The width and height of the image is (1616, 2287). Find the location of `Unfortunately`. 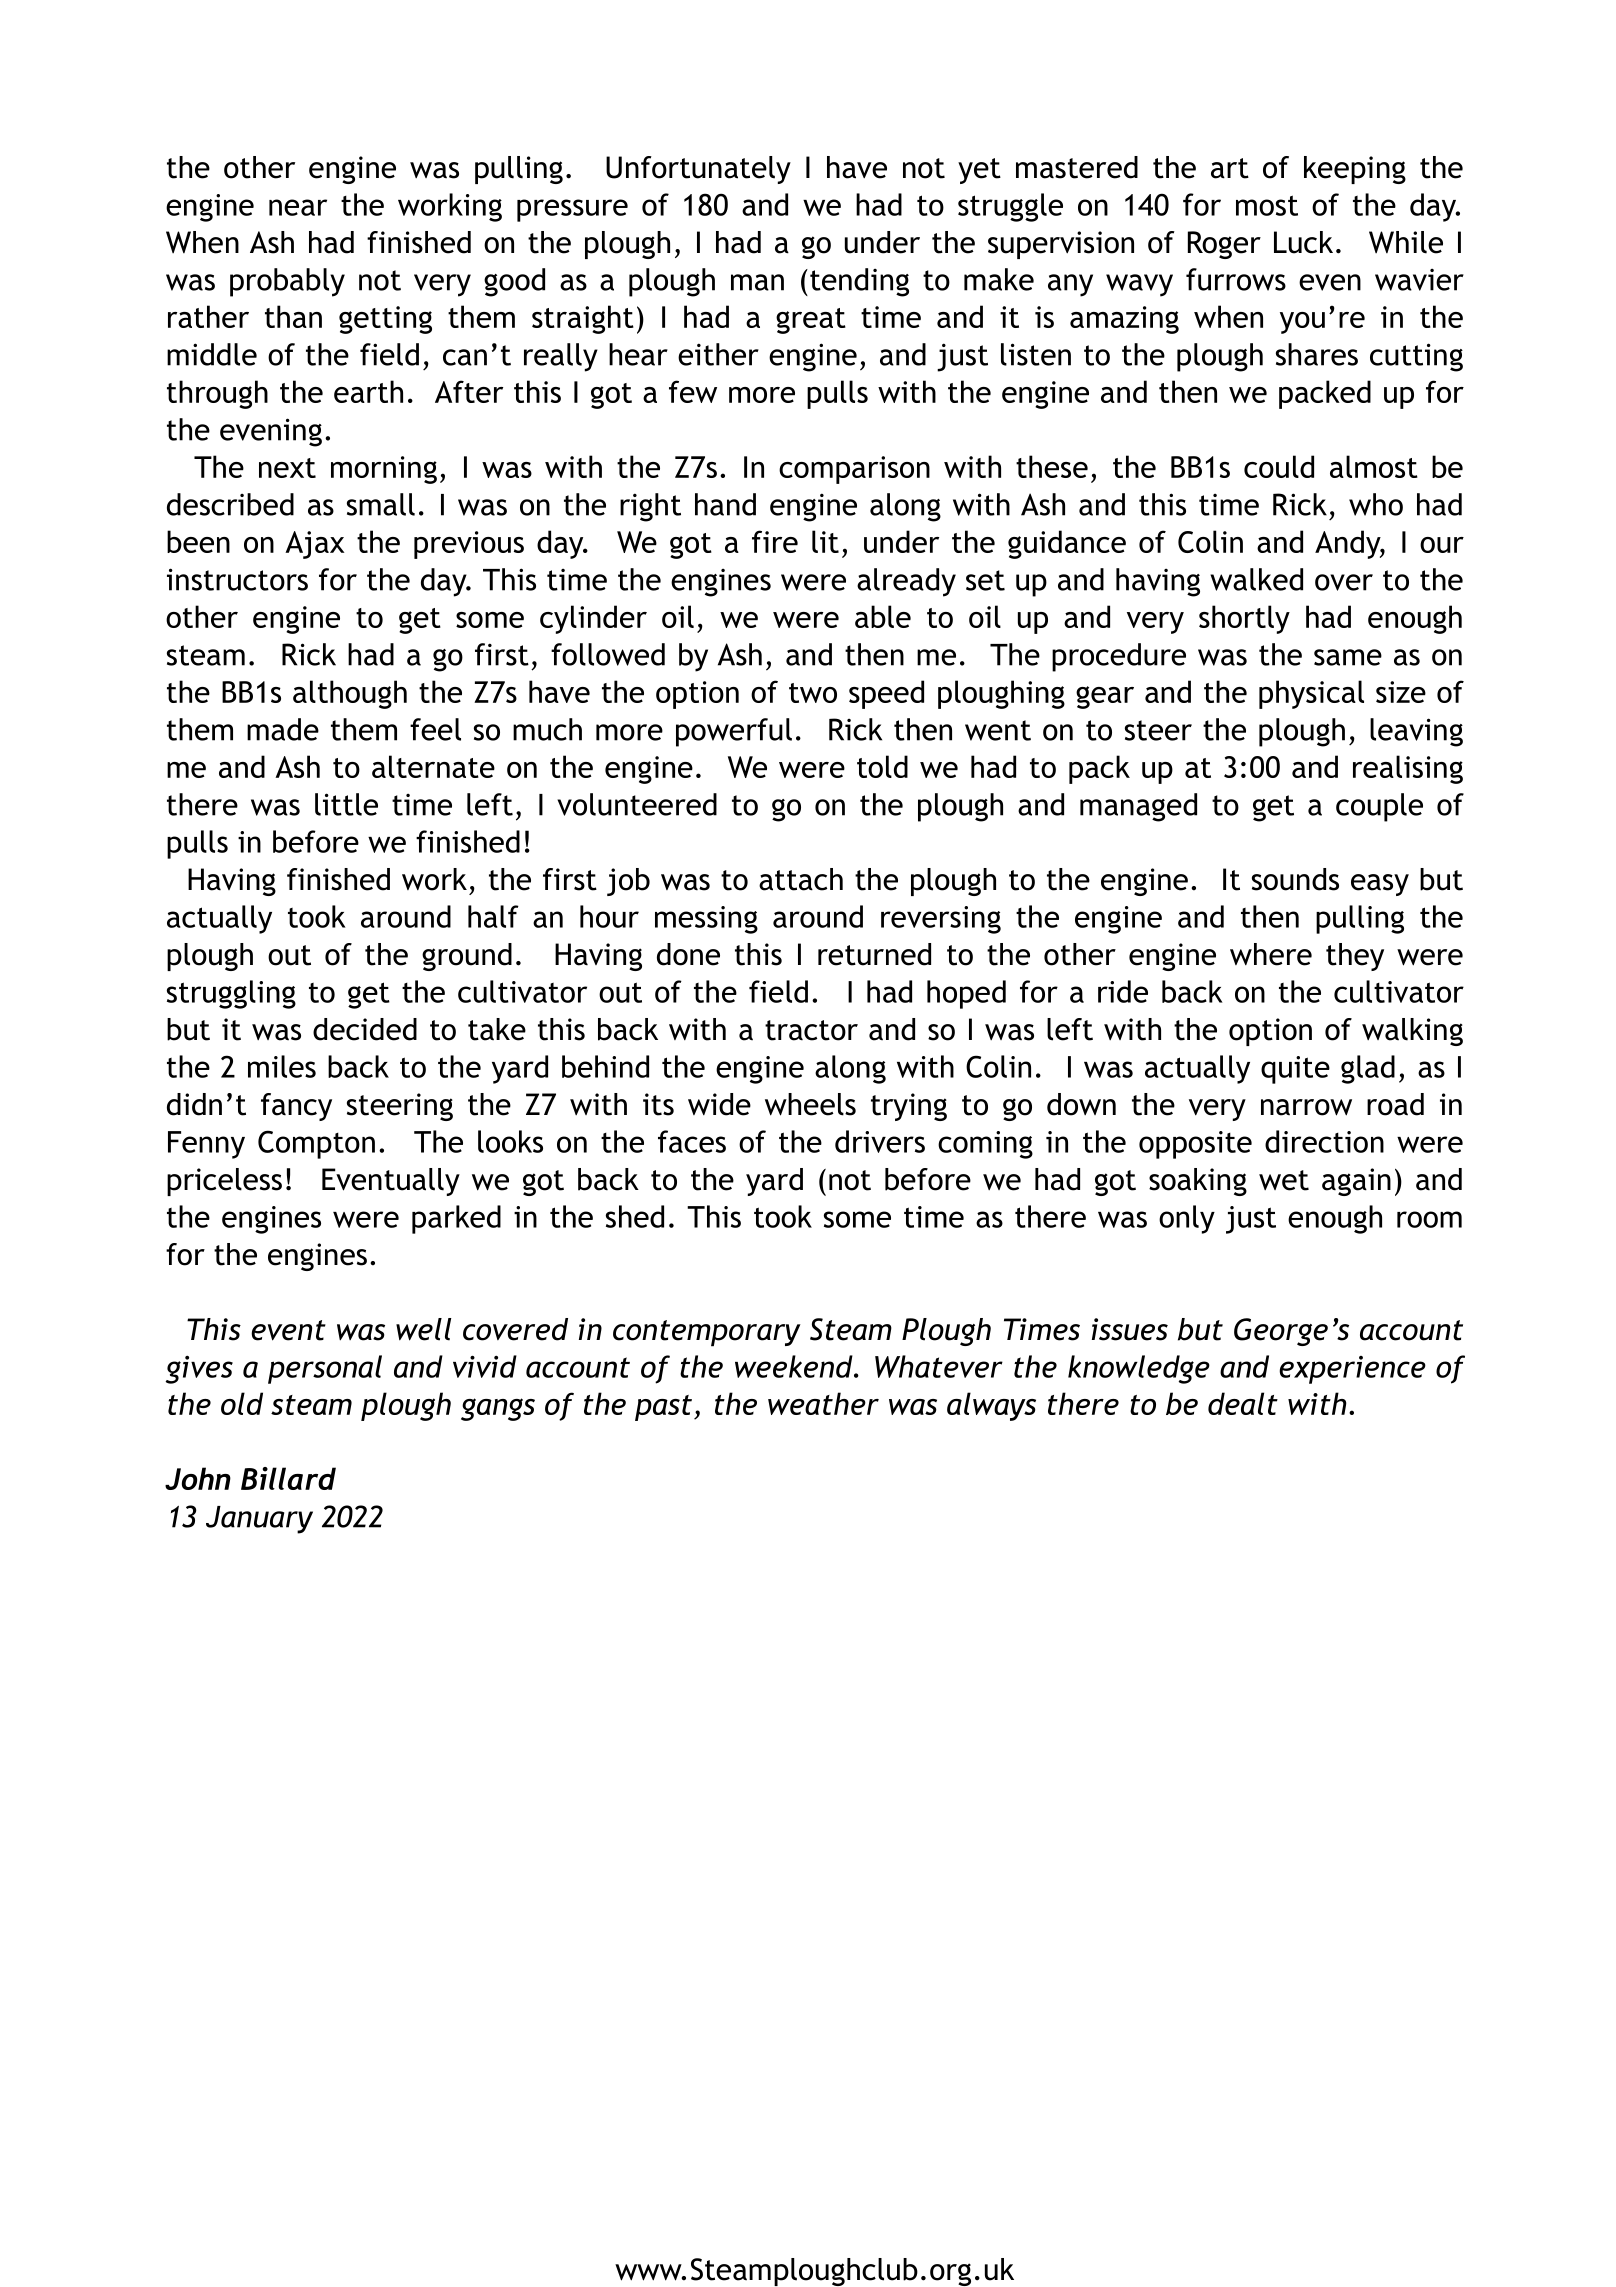

Unfortunately is located at coordinates (698, 170).
